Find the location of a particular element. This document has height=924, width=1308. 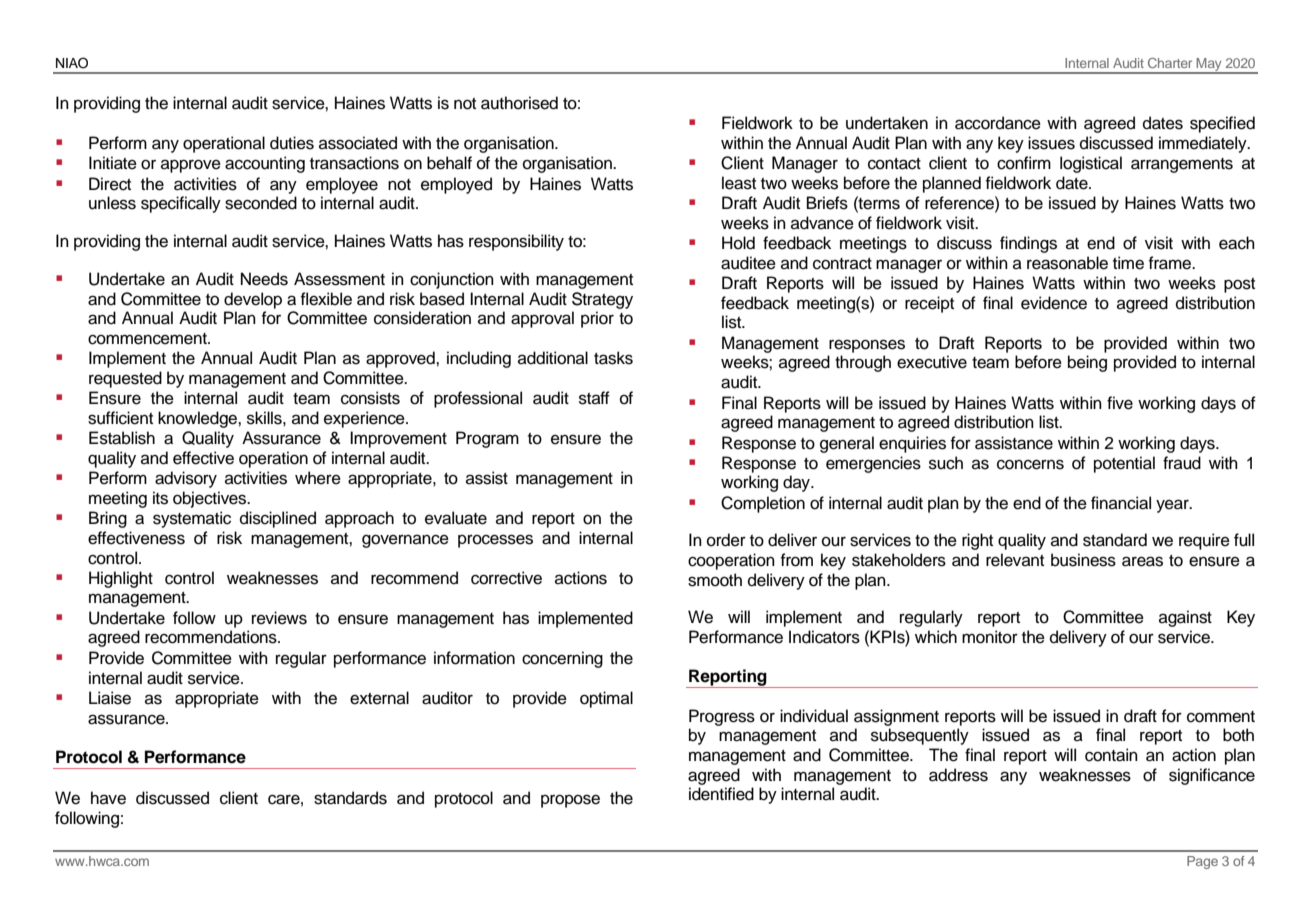

have is located at coordinates (108, 798).
